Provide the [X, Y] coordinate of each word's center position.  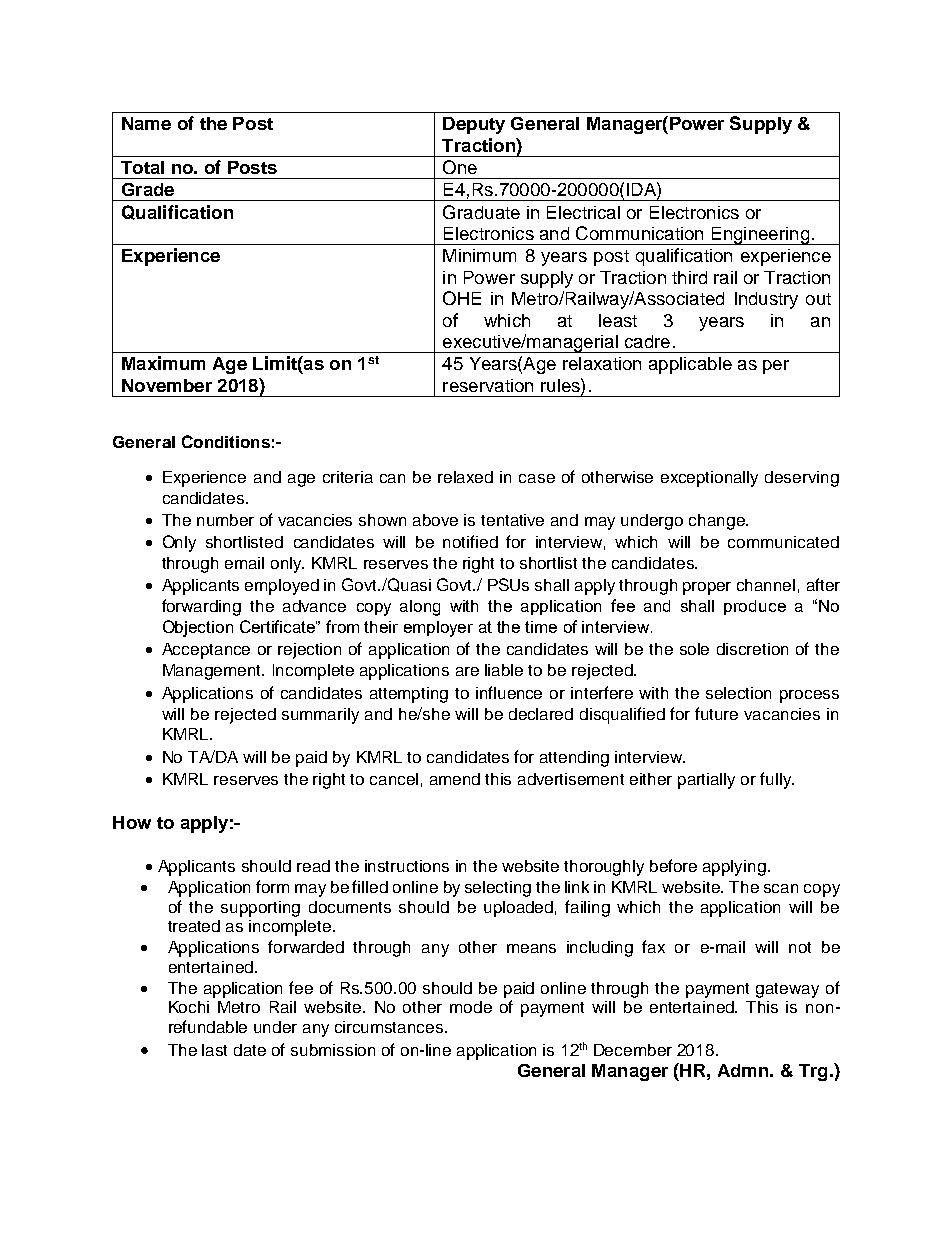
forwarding [201, 607]
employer [438, 629]
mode [471, 1007]
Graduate [481, 212]
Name [146, 123]
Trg [813, 1072]
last [214, 1050]
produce [755, 607]
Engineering [760, 236]
